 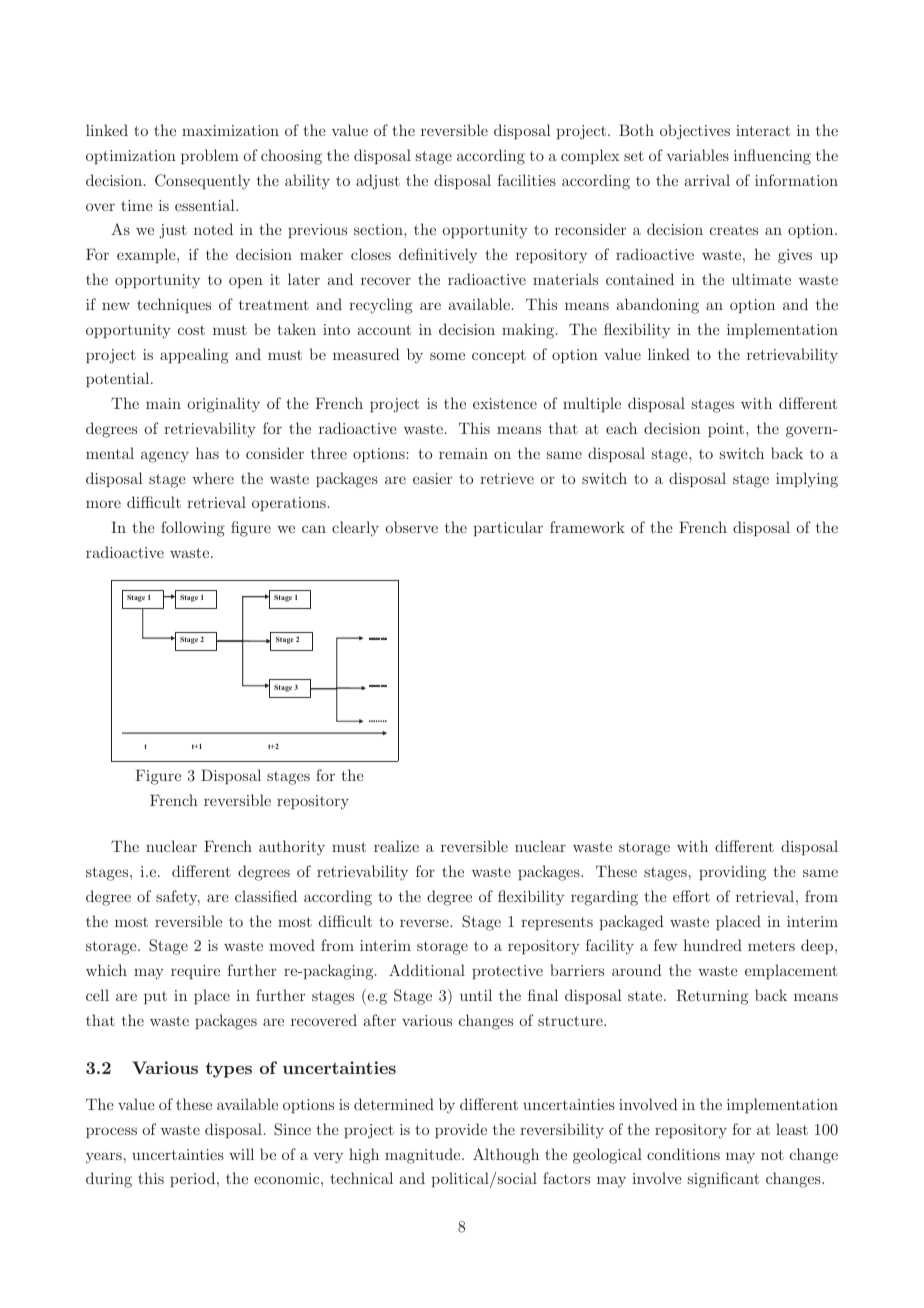 I want to click on problem, so click(x=210, y=156).
